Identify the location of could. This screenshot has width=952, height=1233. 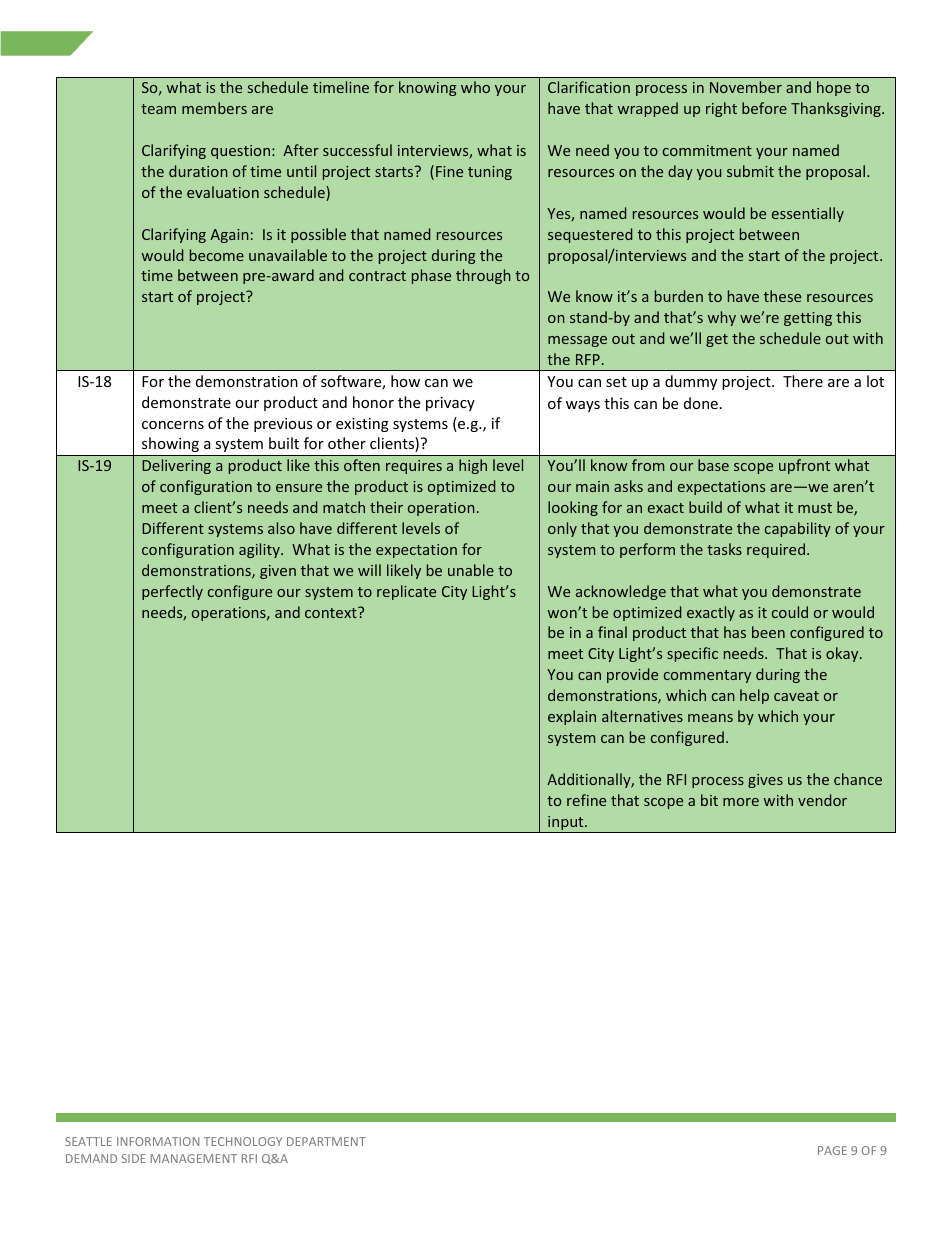
(790, 612).
